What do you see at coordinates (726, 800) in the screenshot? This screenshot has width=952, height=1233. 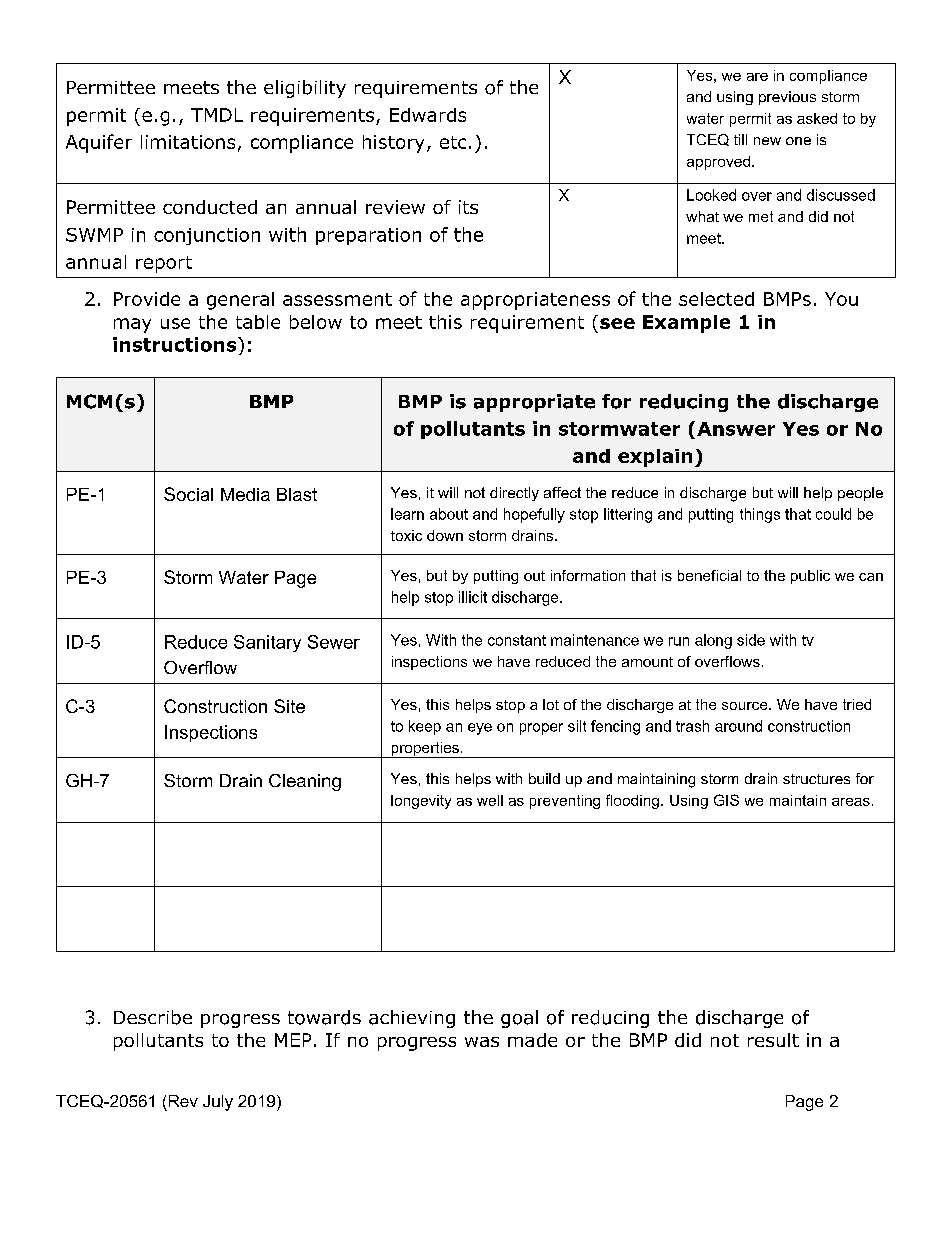 I see `GIS` at bounding box center [726, 800].
